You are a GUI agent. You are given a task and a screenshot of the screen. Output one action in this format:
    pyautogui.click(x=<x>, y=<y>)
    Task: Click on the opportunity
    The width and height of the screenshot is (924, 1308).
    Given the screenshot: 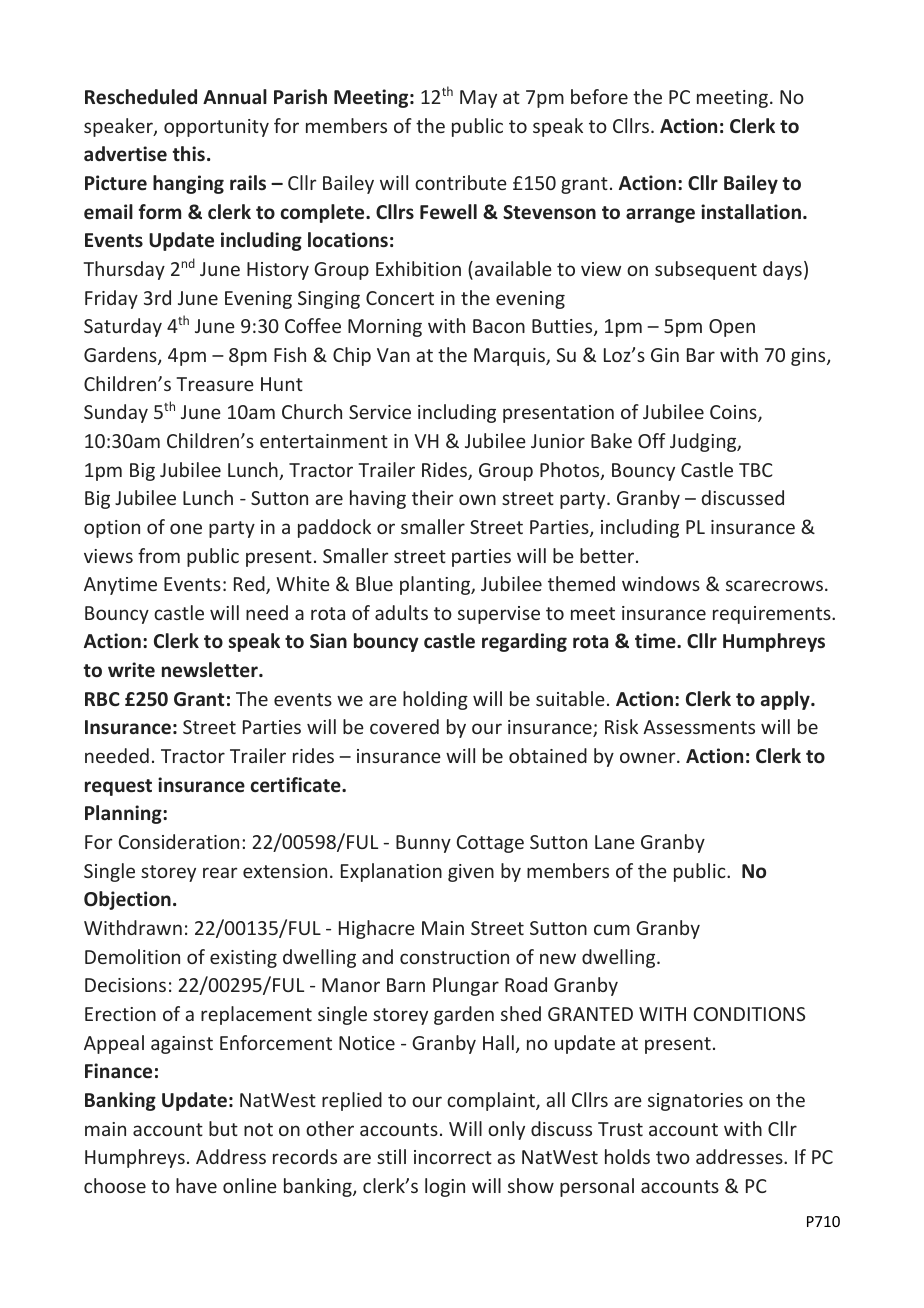 What is the action you would take?
    pyautogui.click(x=216, y=128)
